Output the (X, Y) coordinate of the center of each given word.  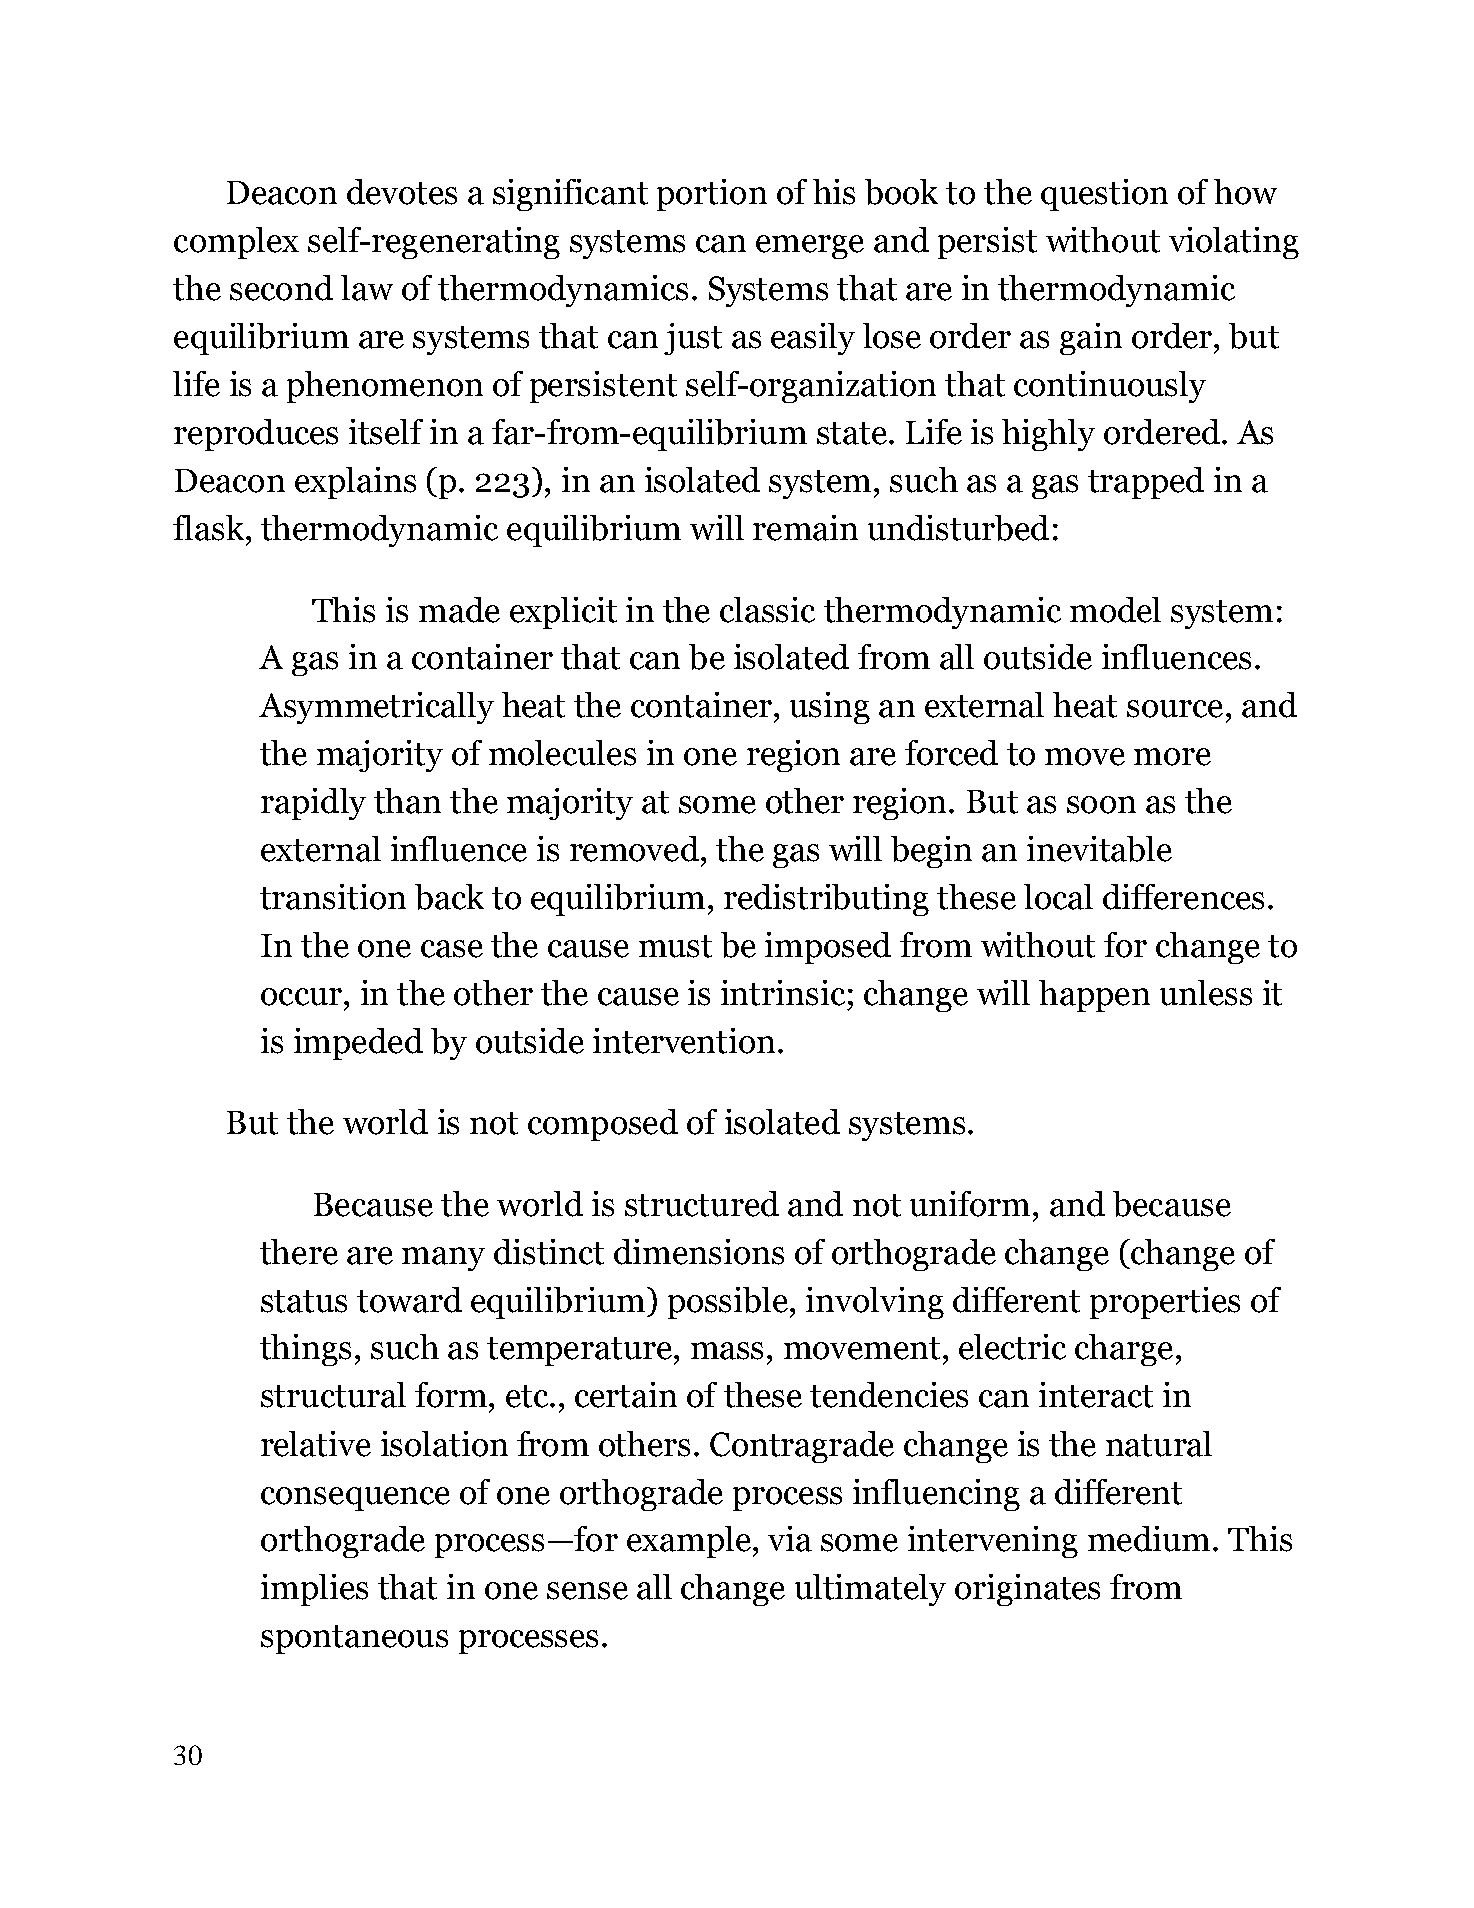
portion (712, 195)
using (830, 708)
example (689, 1542)
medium (1149, 1539)
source (1175, 709)
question (1104, 195)
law (367, 288)
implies (314, 1590)
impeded (358, 1044)
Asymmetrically (376, 708)
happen (1094, 996)
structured (702, 1204)
